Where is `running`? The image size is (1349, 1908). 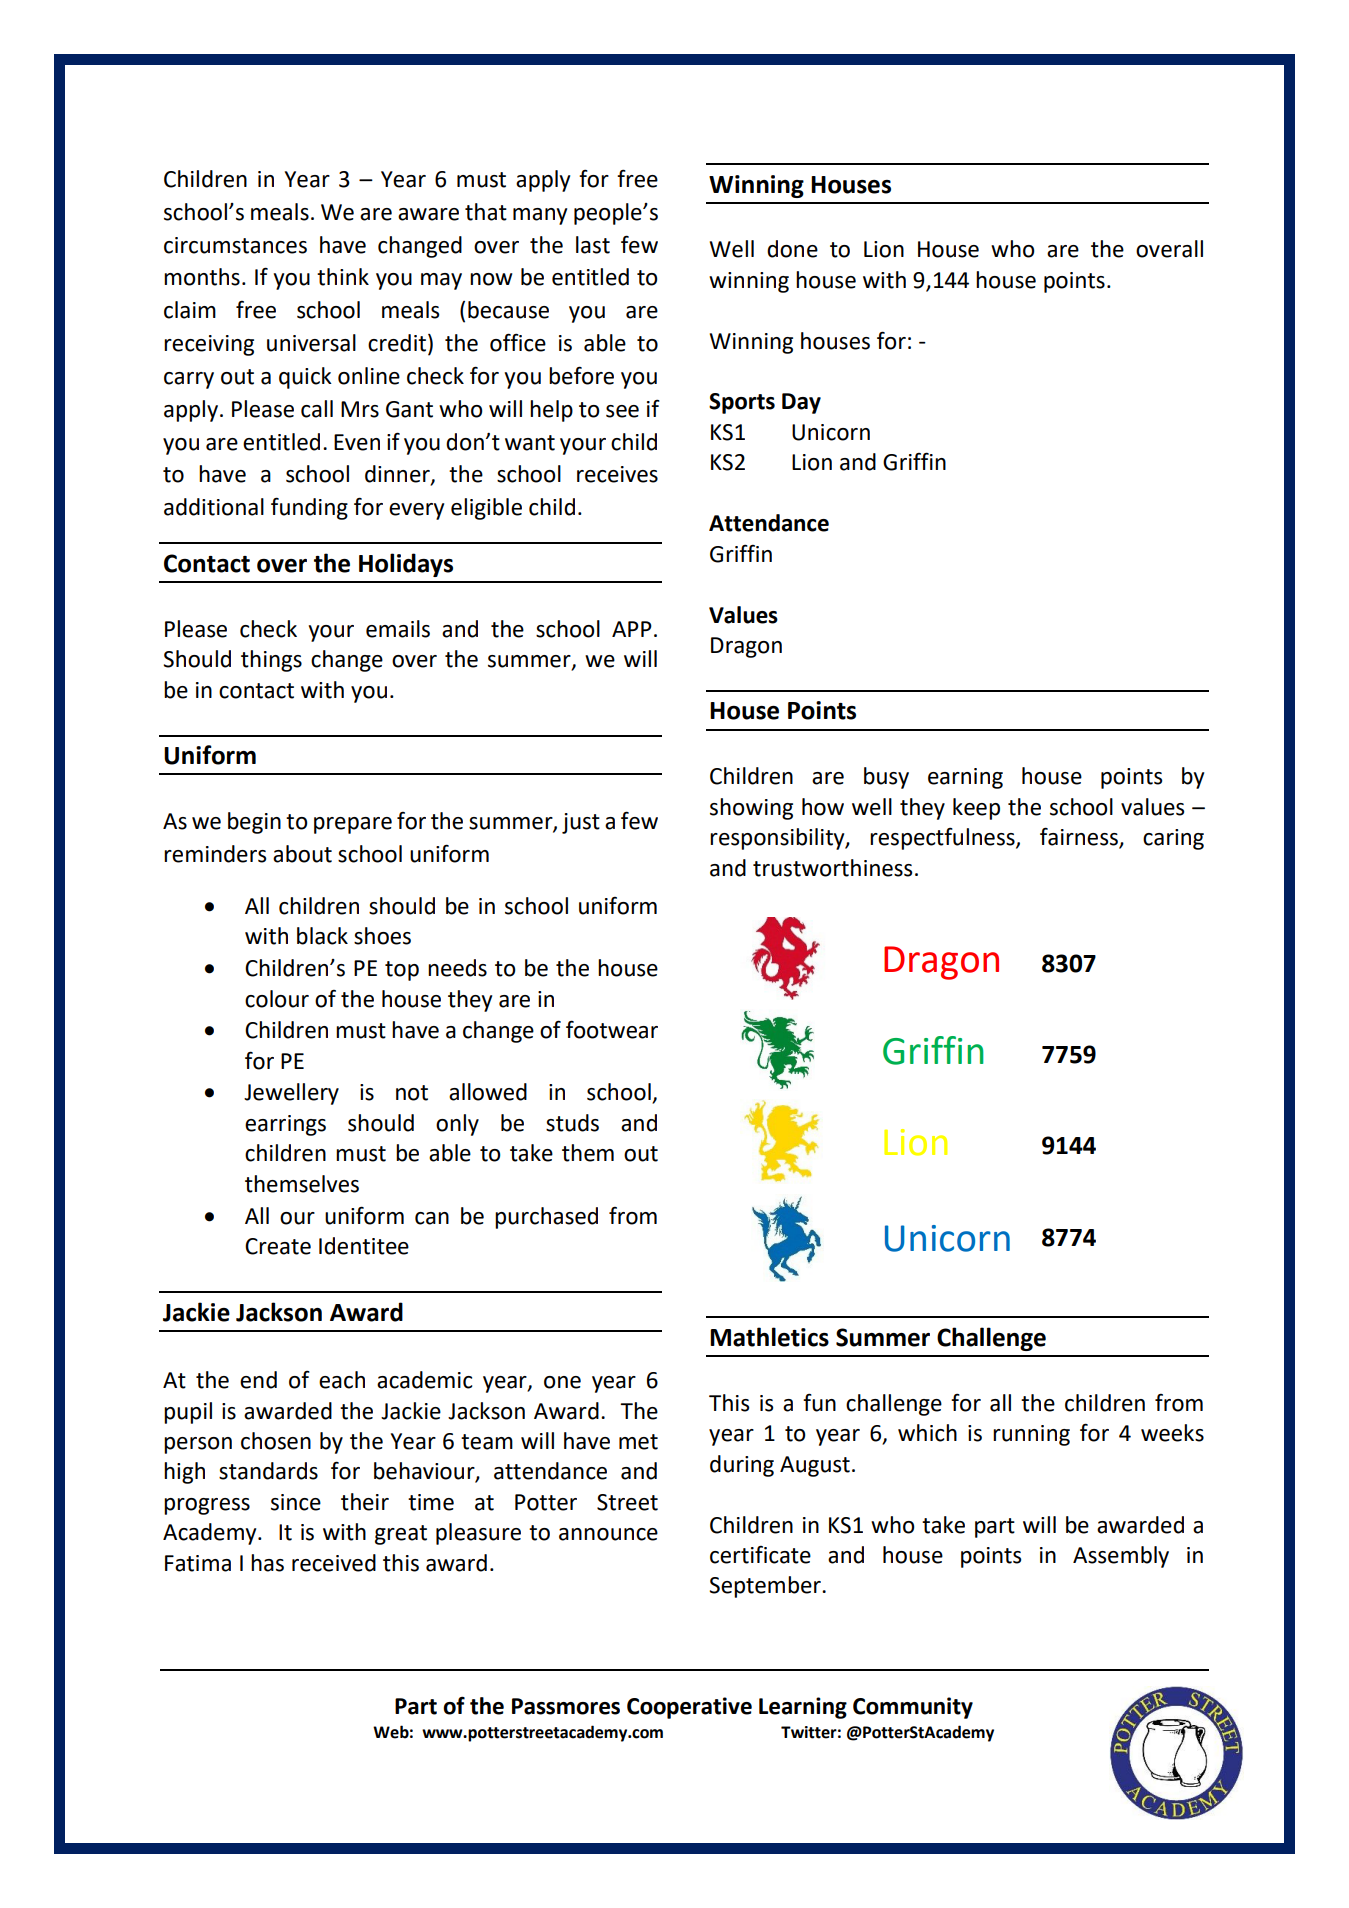 running is located at coordinates (1031, 1435).
